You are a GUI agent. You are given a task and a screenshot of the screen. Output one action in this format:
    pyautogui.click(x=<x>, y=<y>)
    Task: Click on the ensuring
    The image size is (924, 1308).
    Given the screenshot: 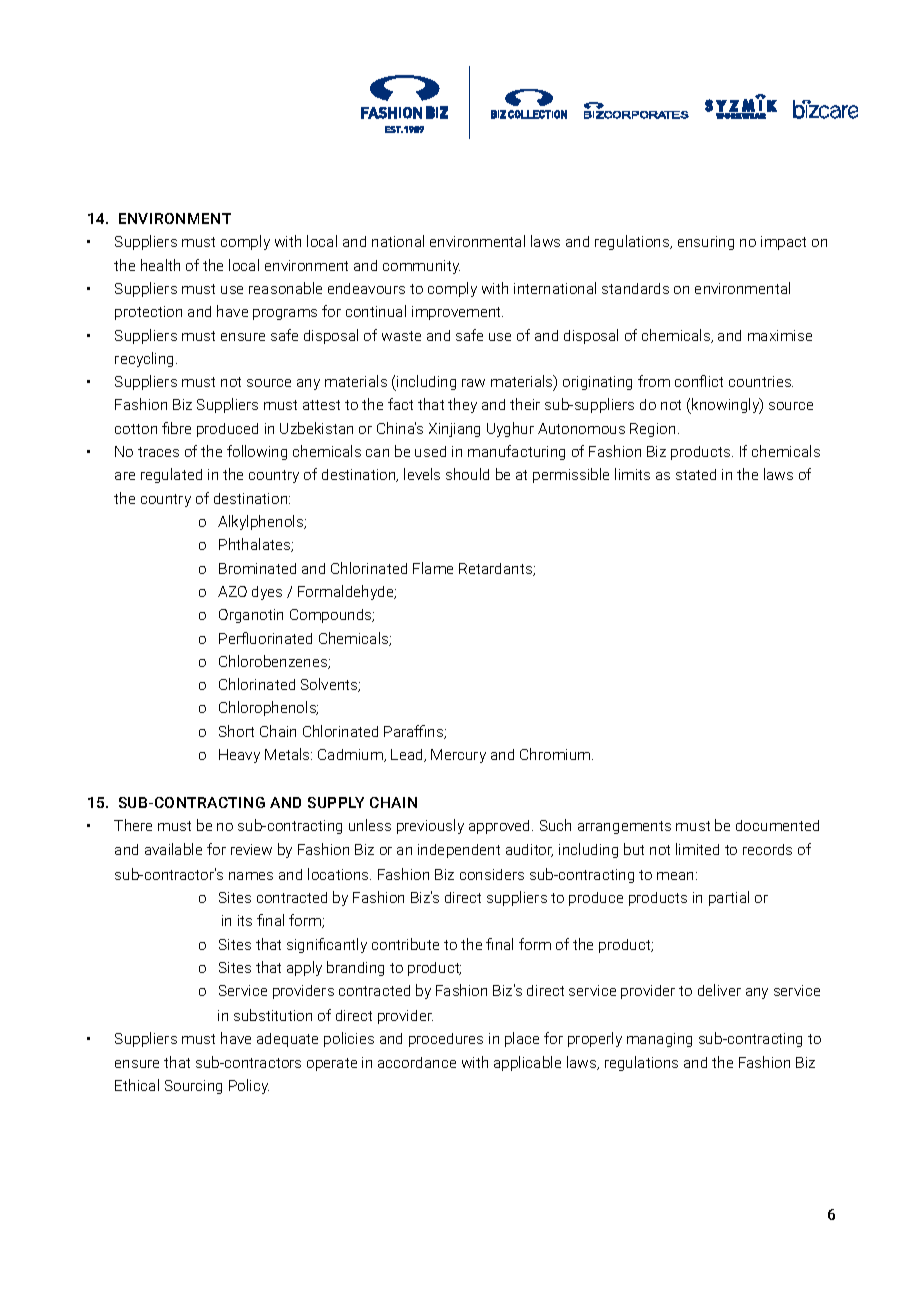 What is the action you would take?
    pyautogui.click(x=706, y=243)
